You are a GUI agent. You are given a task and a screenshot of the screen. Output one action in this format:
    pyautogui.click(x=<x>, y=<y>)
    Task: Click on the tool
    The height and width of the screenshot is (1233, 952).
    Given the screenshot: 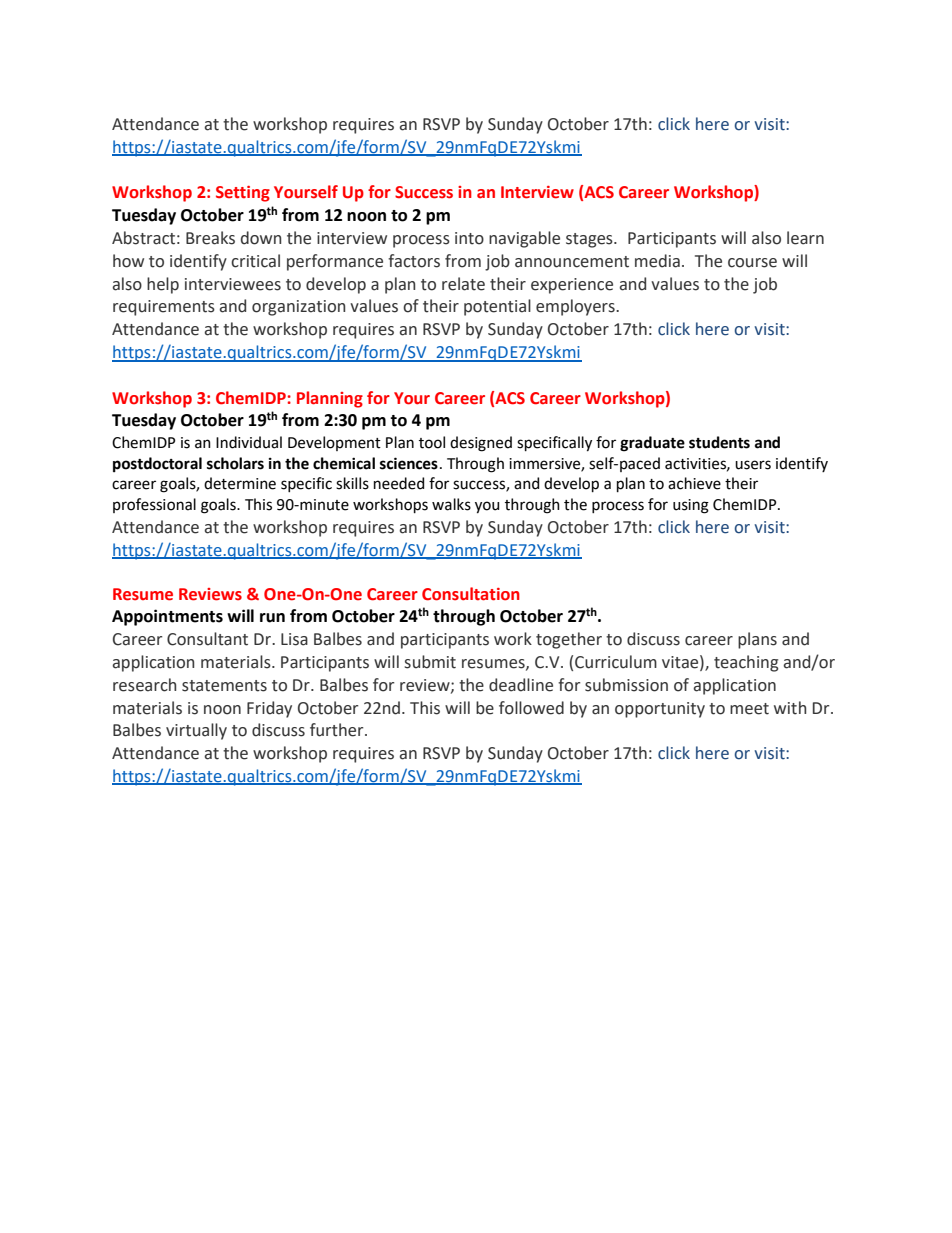 What is the action you would take?
    pyautogui.click(x=432, y=442)
